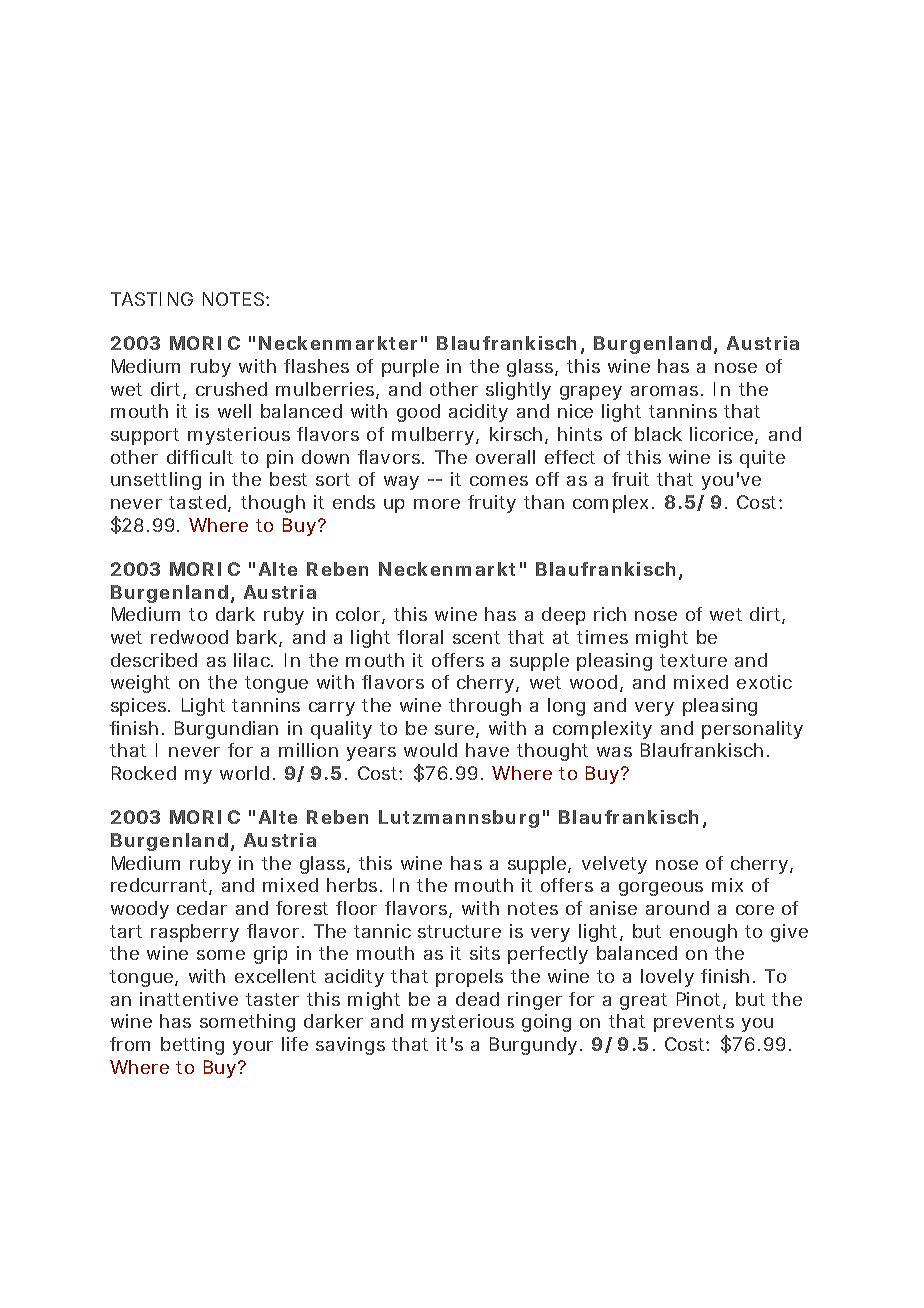  I want to click on lilac, so click(253, 660).
